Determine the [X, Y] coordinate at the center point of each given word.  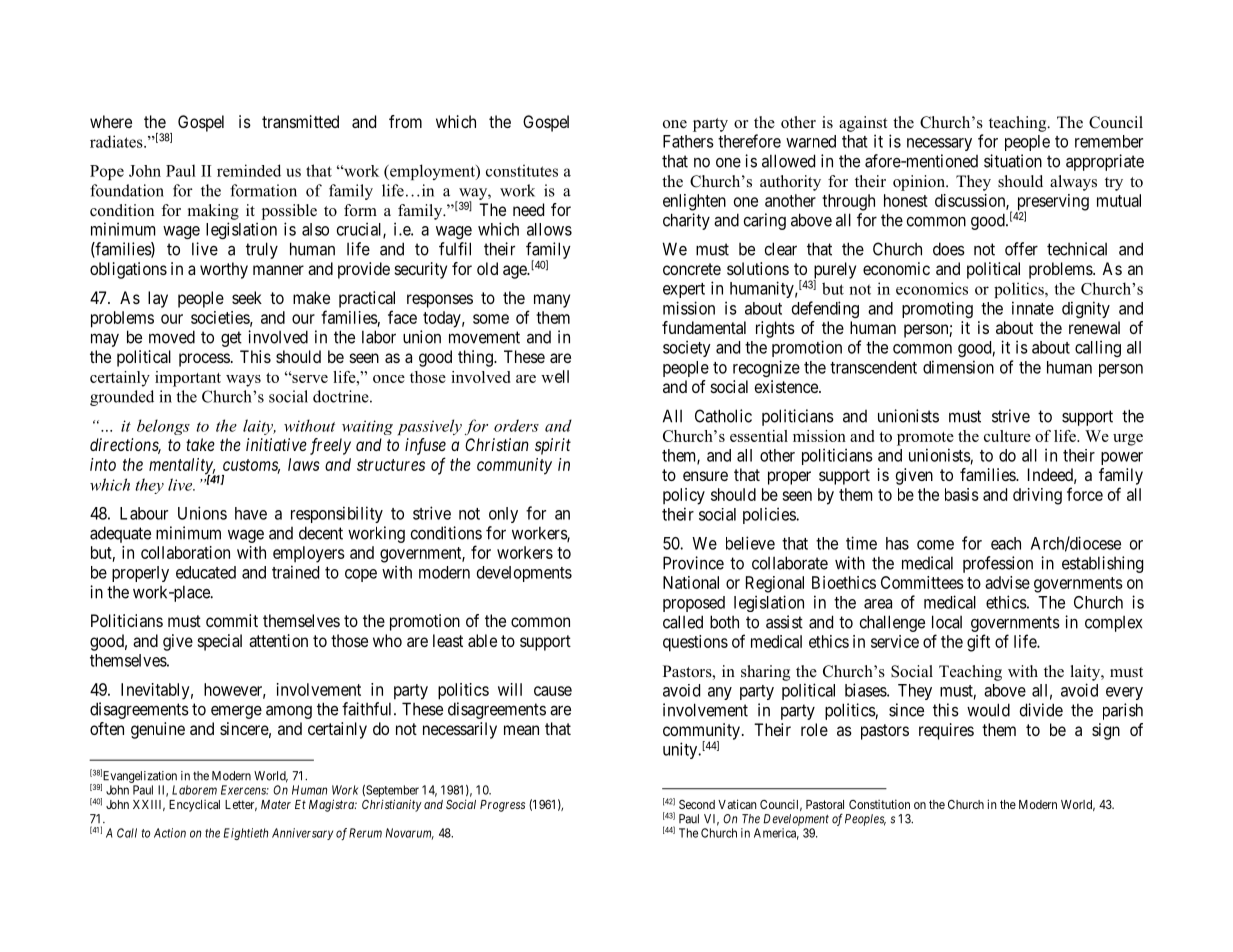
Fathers [688, 141]
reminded [249, 170]
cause [553, 691]
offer [1021, 249]
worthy [224, 270]
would [988, 710]
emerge [236, 712]
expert [684, 290]
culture [1007, 436]
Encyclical [194, 806]
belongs [163, 427]
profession [998, 564]
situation [1013, 161]
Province [693, 563]
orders [516, 425]
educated [206, 572]
